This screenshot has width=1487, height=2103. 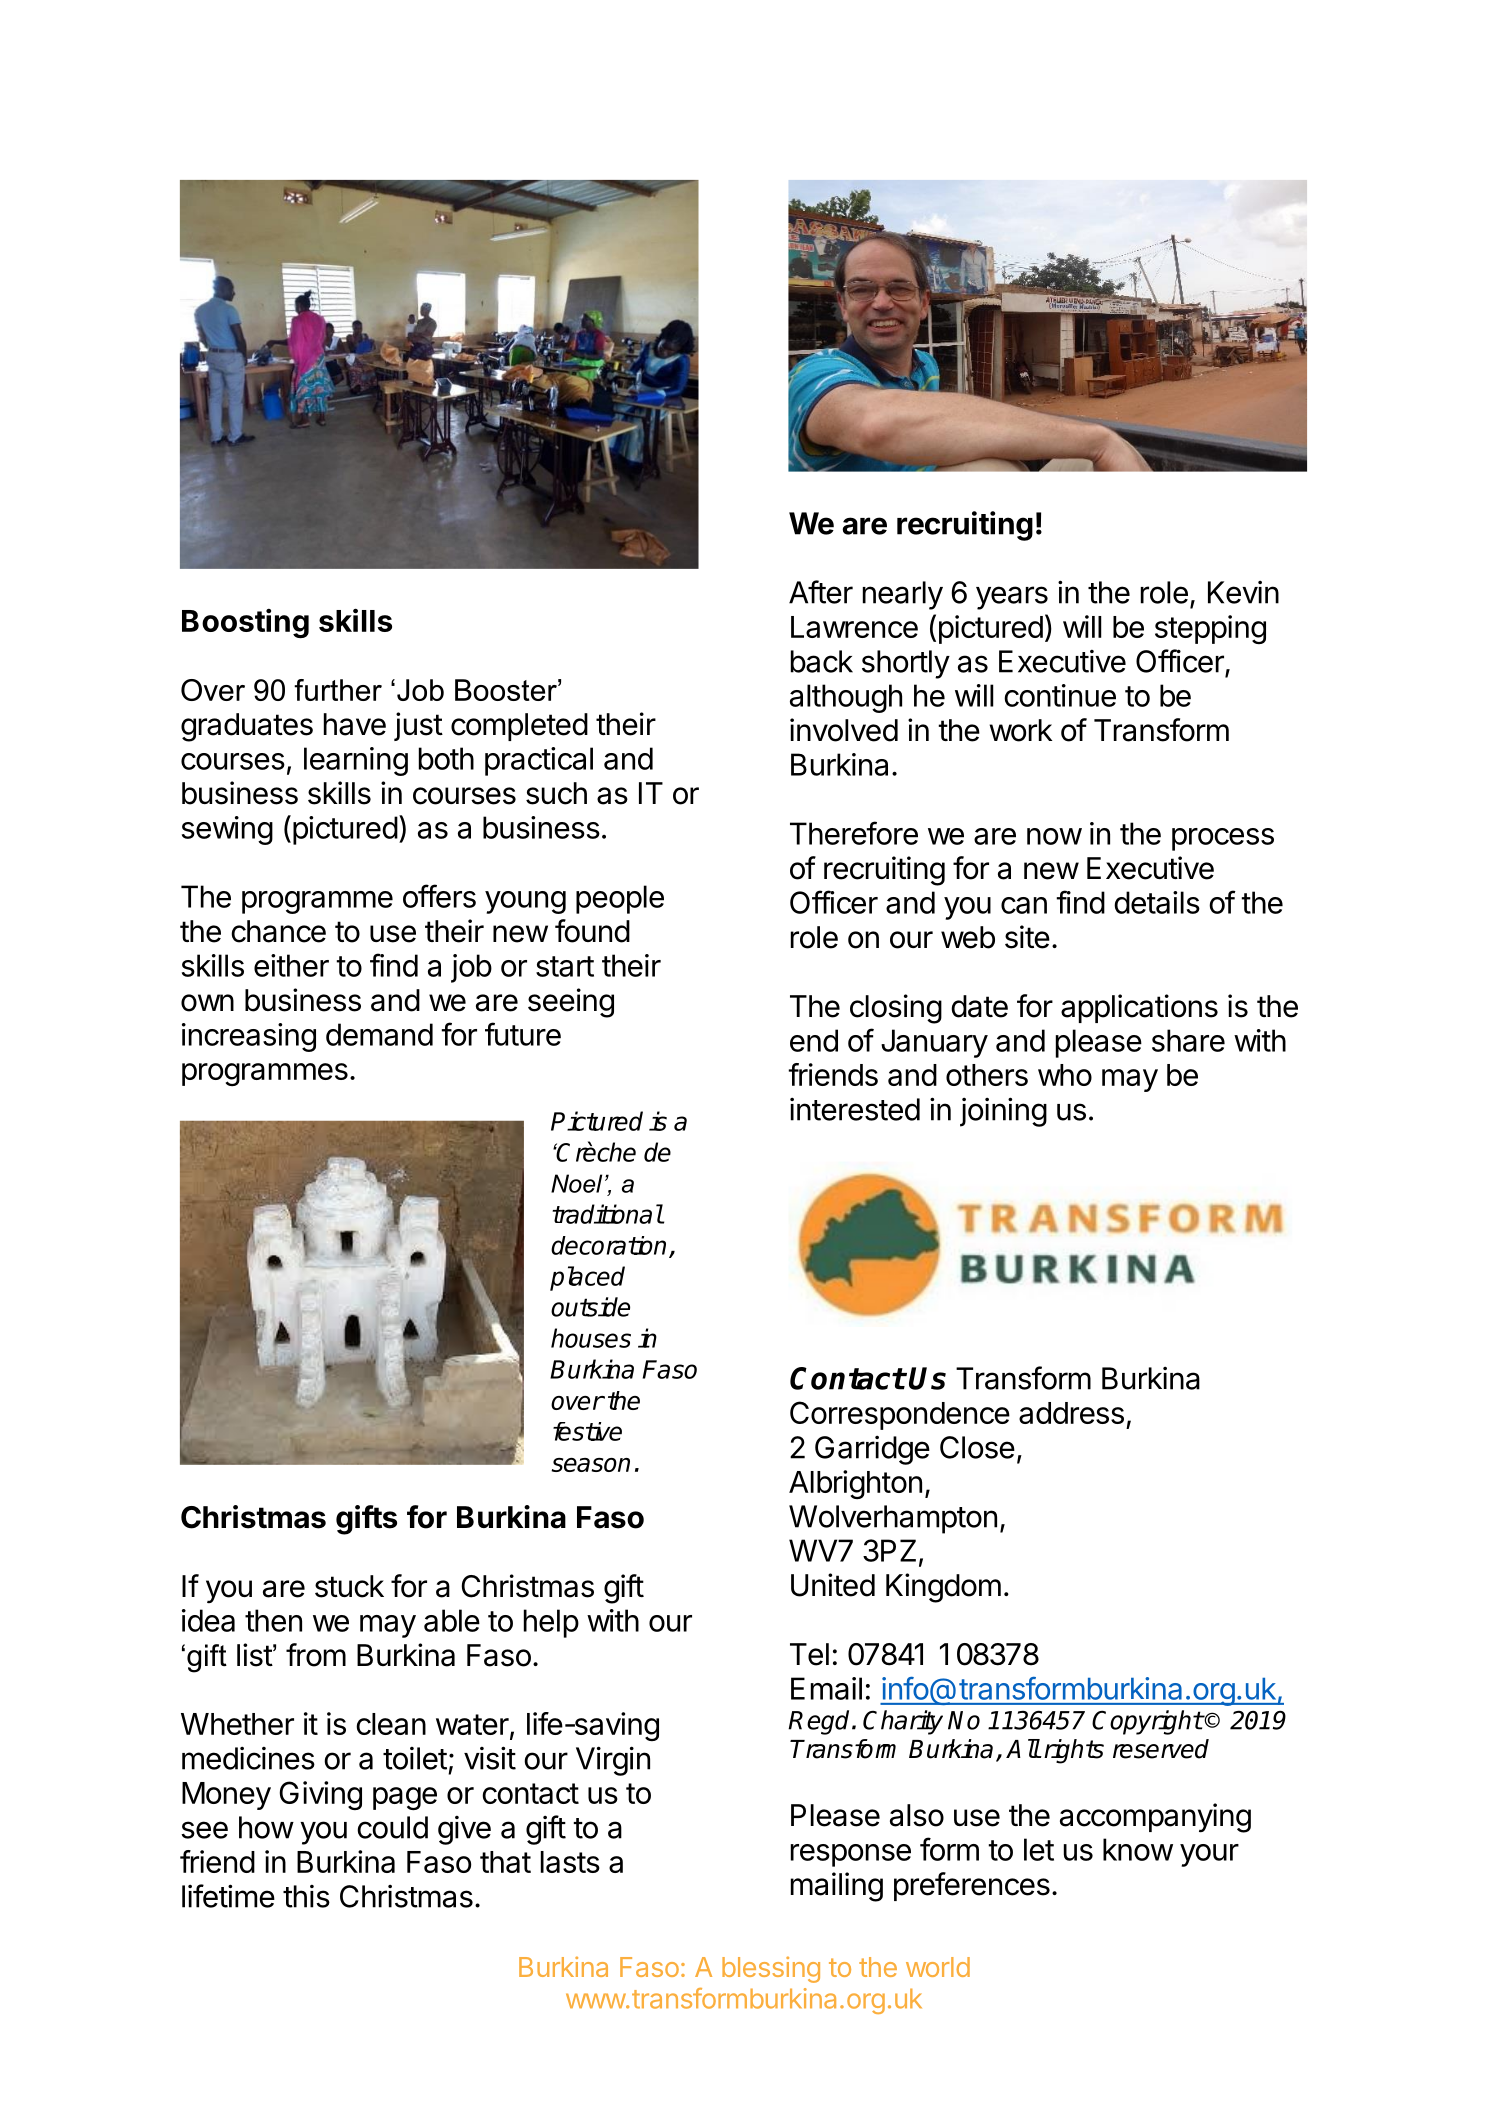 What do you see at coordinates (771, 1969) in the screenshot?
I see `blessing` at bounding box center [771, 1969].
